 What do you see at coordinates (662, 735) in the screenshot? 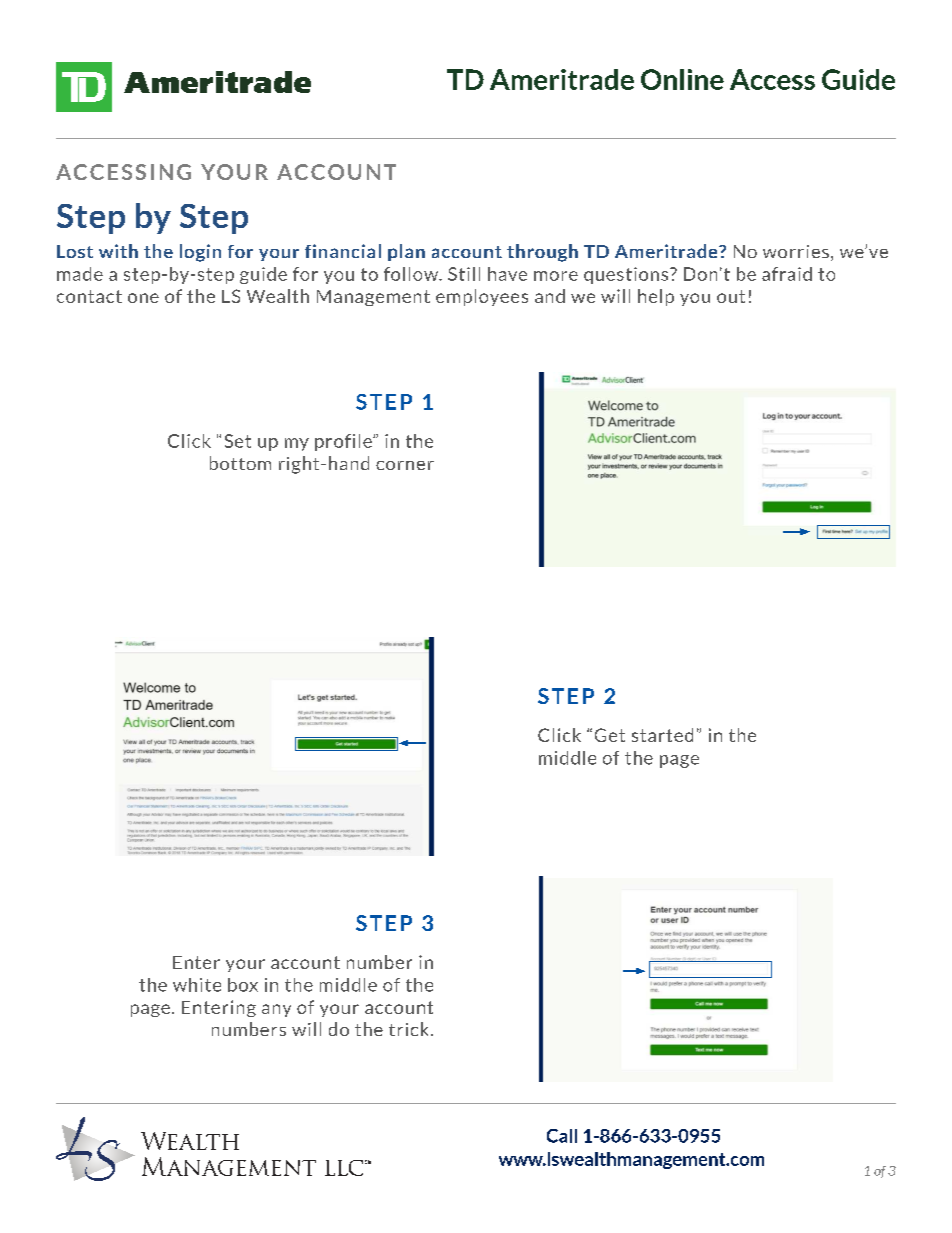
I see `started` at bounding box center [662, 735].
